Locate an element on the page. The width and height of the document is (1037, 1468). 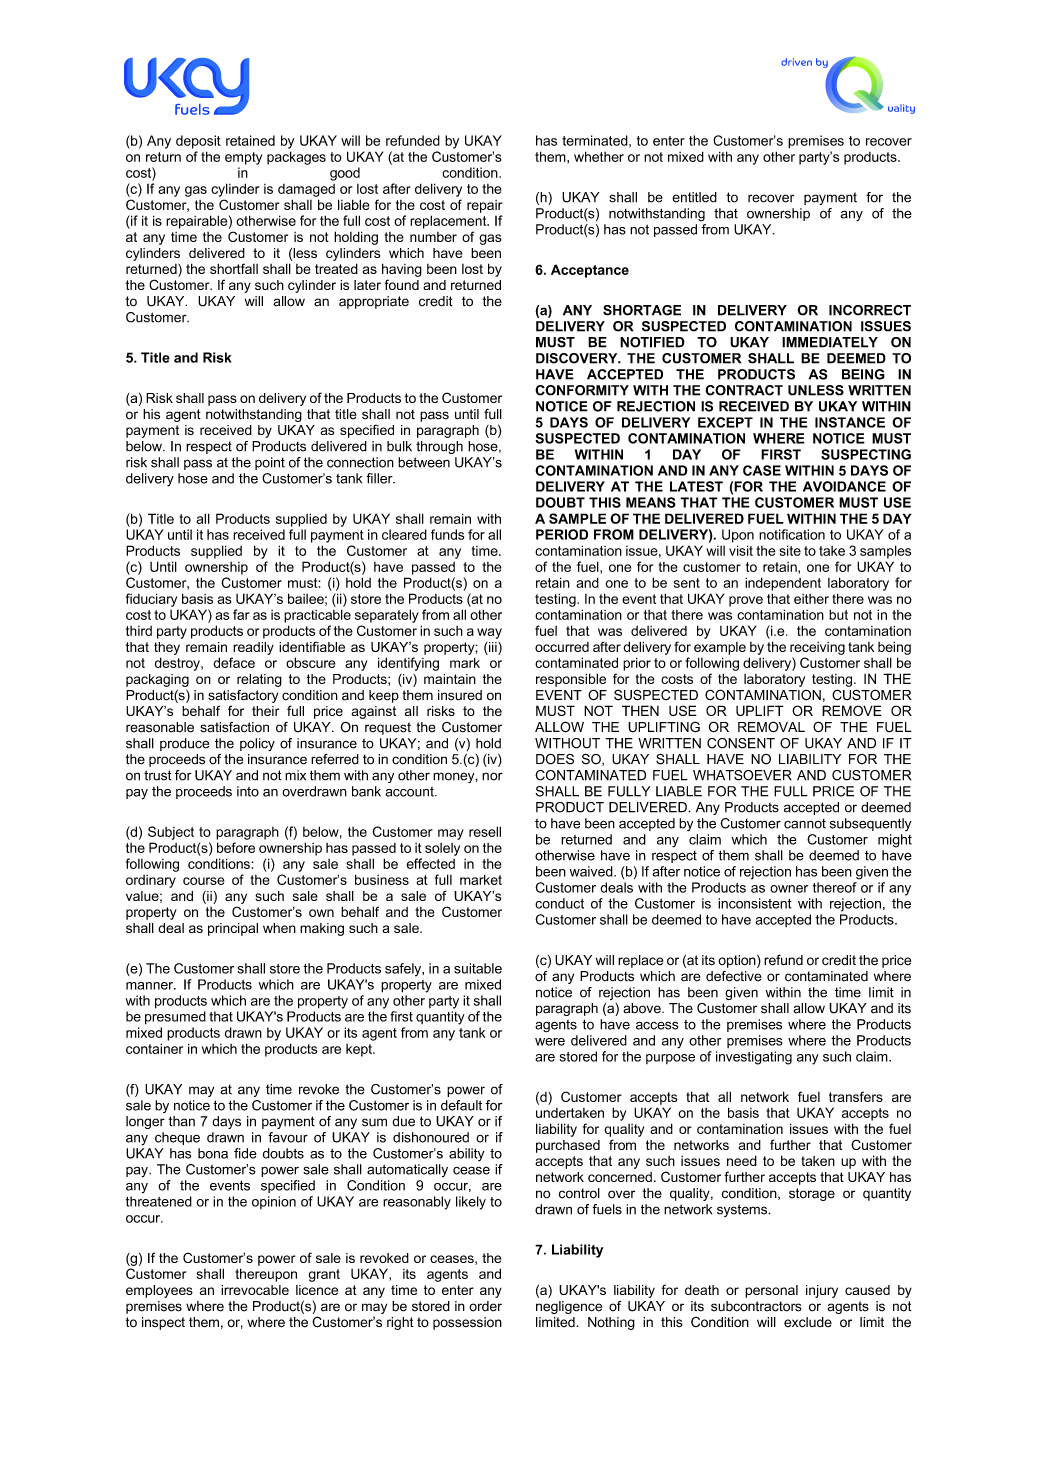
whether is located at coordinates (599, 156).
